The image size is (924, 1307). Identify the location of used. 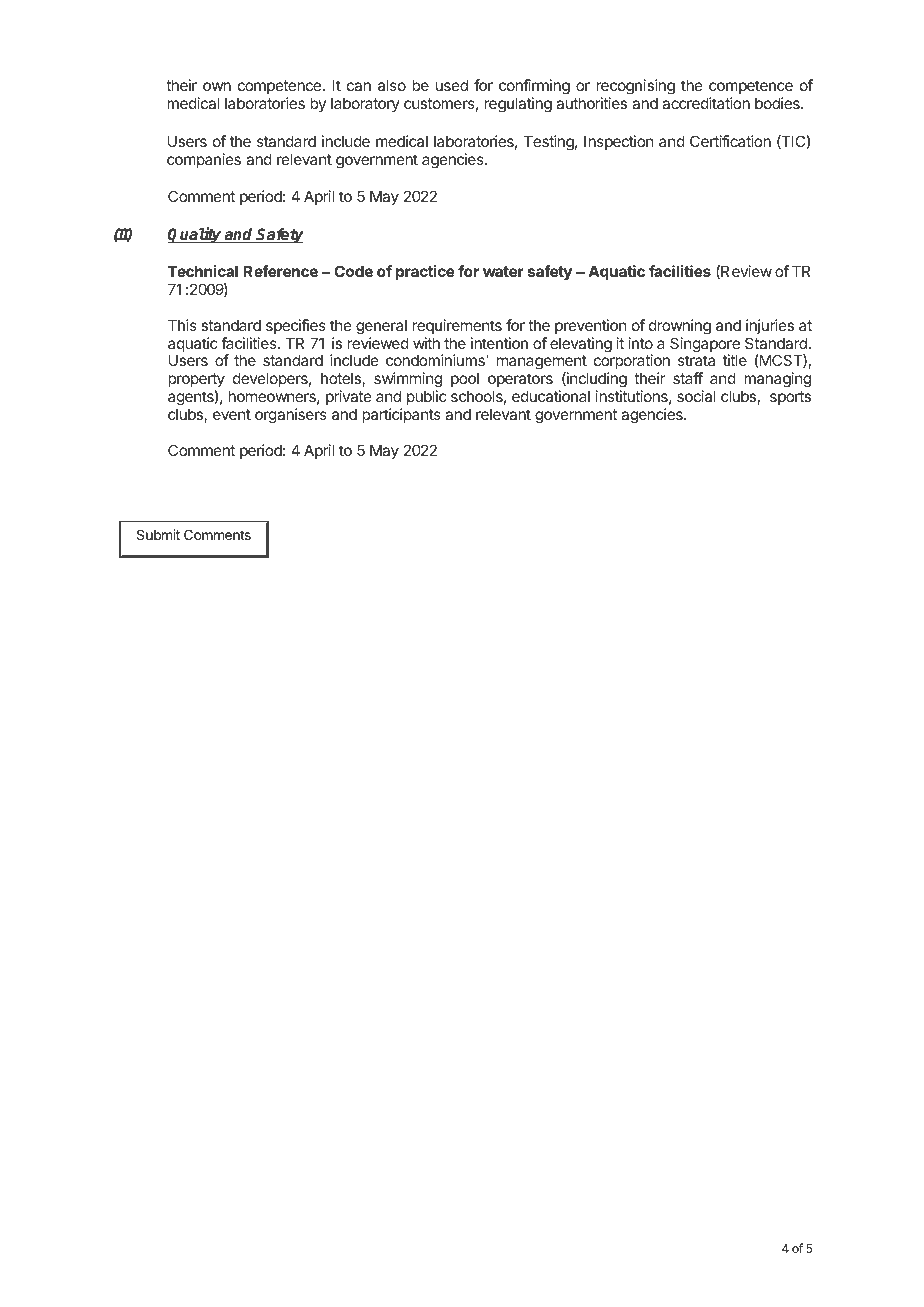
(452, 85).
